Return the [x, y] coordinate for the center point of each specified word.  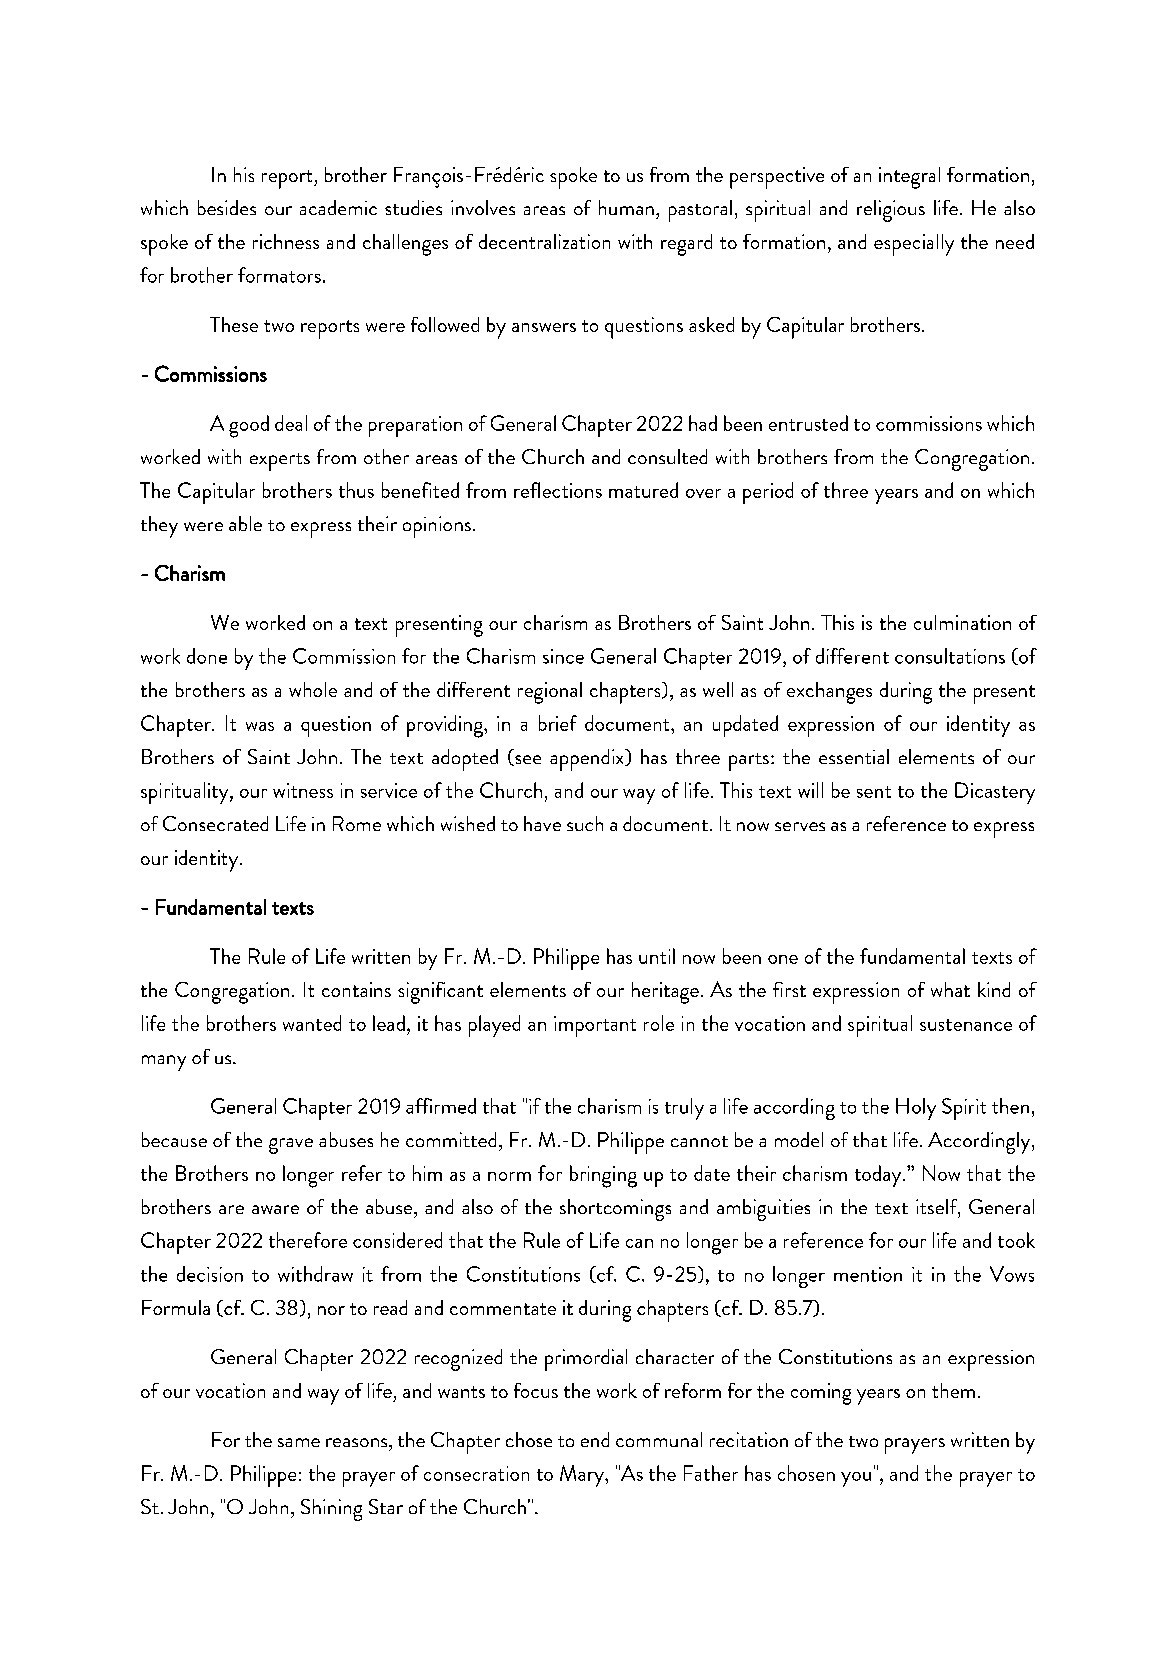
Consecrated [215, 823]
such [585, 823]
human [626, 207]
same [299, 1442]
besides [227, 207]
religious [891, 211]
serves [800, 826]
